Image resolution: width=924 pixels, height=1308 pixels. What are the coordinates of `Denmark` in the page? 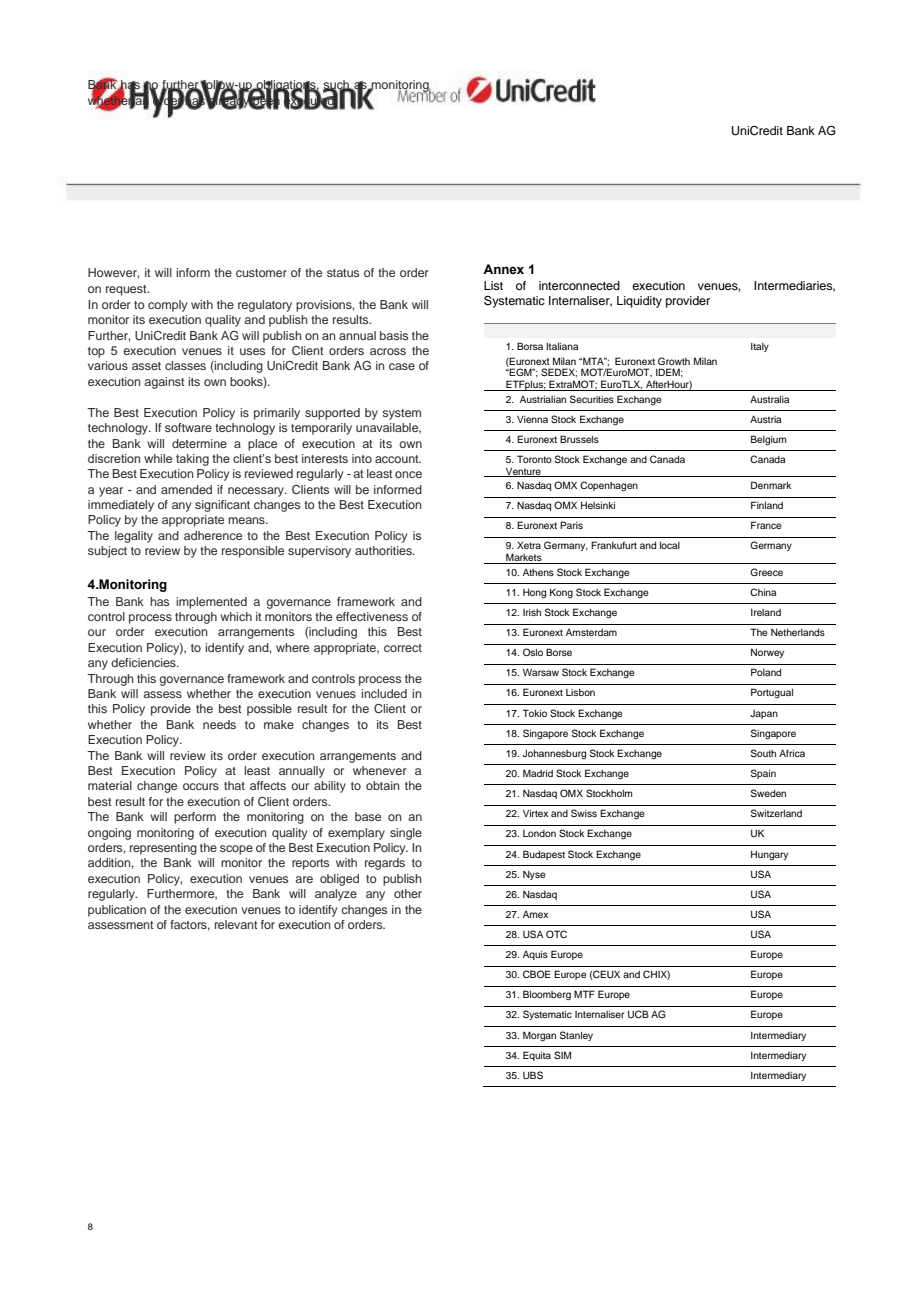 It's located at (771, 485).
